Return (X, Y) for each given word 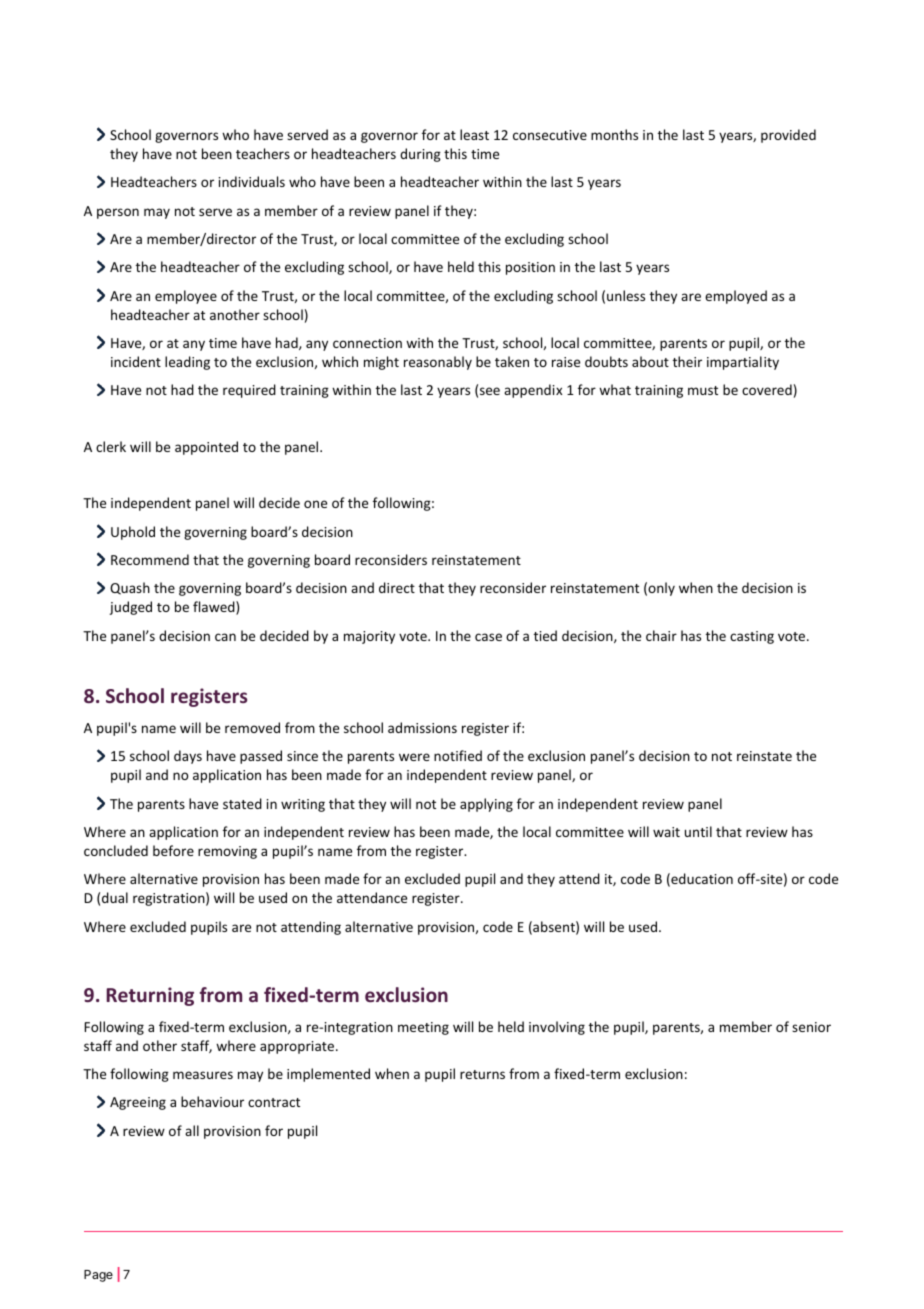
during (420, 155)
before (173, 850)
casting (752, 637)
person (118, 213)
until (698, 831)
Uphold (133, 533)
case (488, 637)
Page (98, 1276)
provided (788, 136)
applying (486, 805)
